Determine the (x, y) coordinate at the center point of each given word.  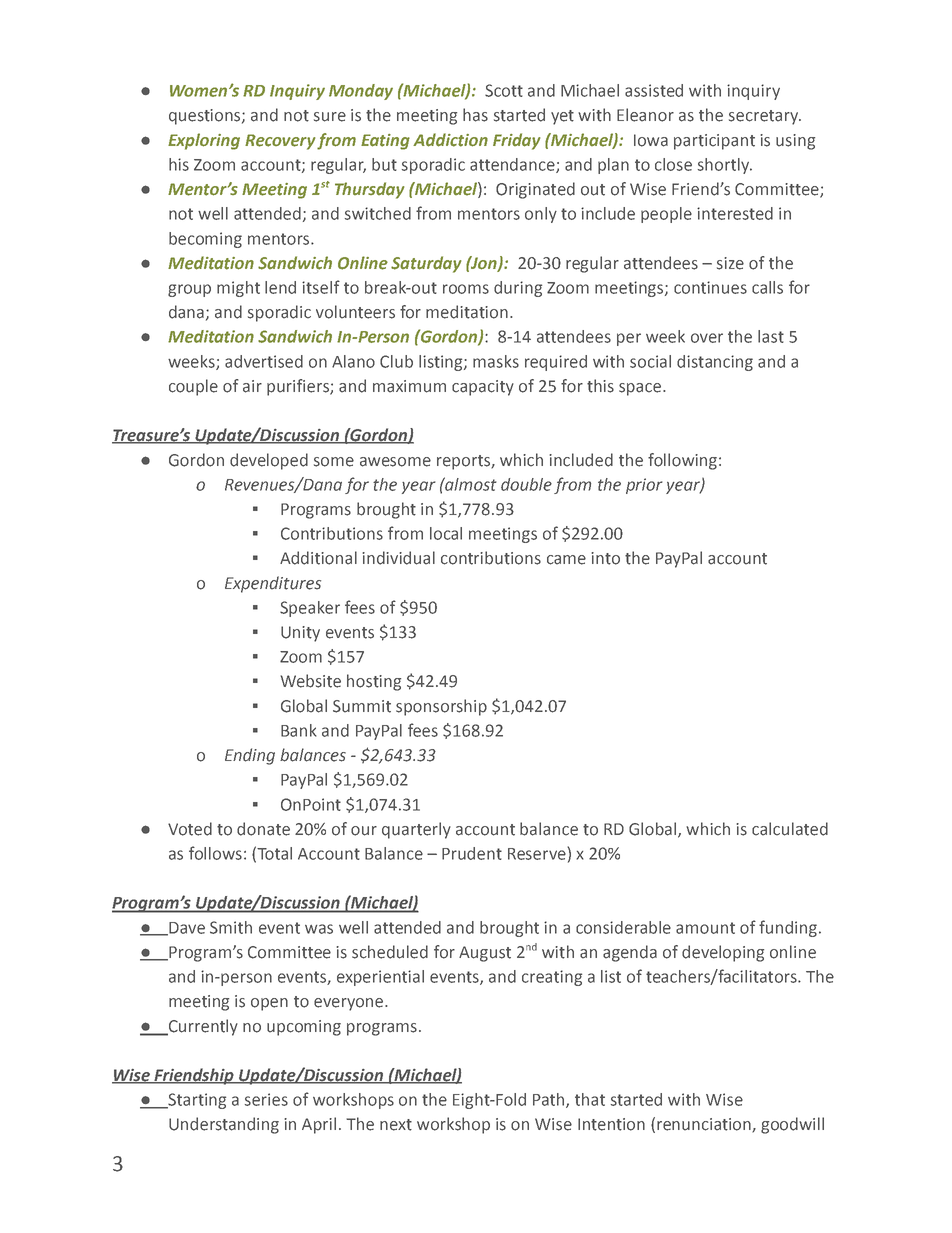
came (566, 560)
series (266, 1099)
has (475, 115)
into (605, 558)
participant (714, 142)
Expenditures (273, 584)
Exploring (204, 141)
